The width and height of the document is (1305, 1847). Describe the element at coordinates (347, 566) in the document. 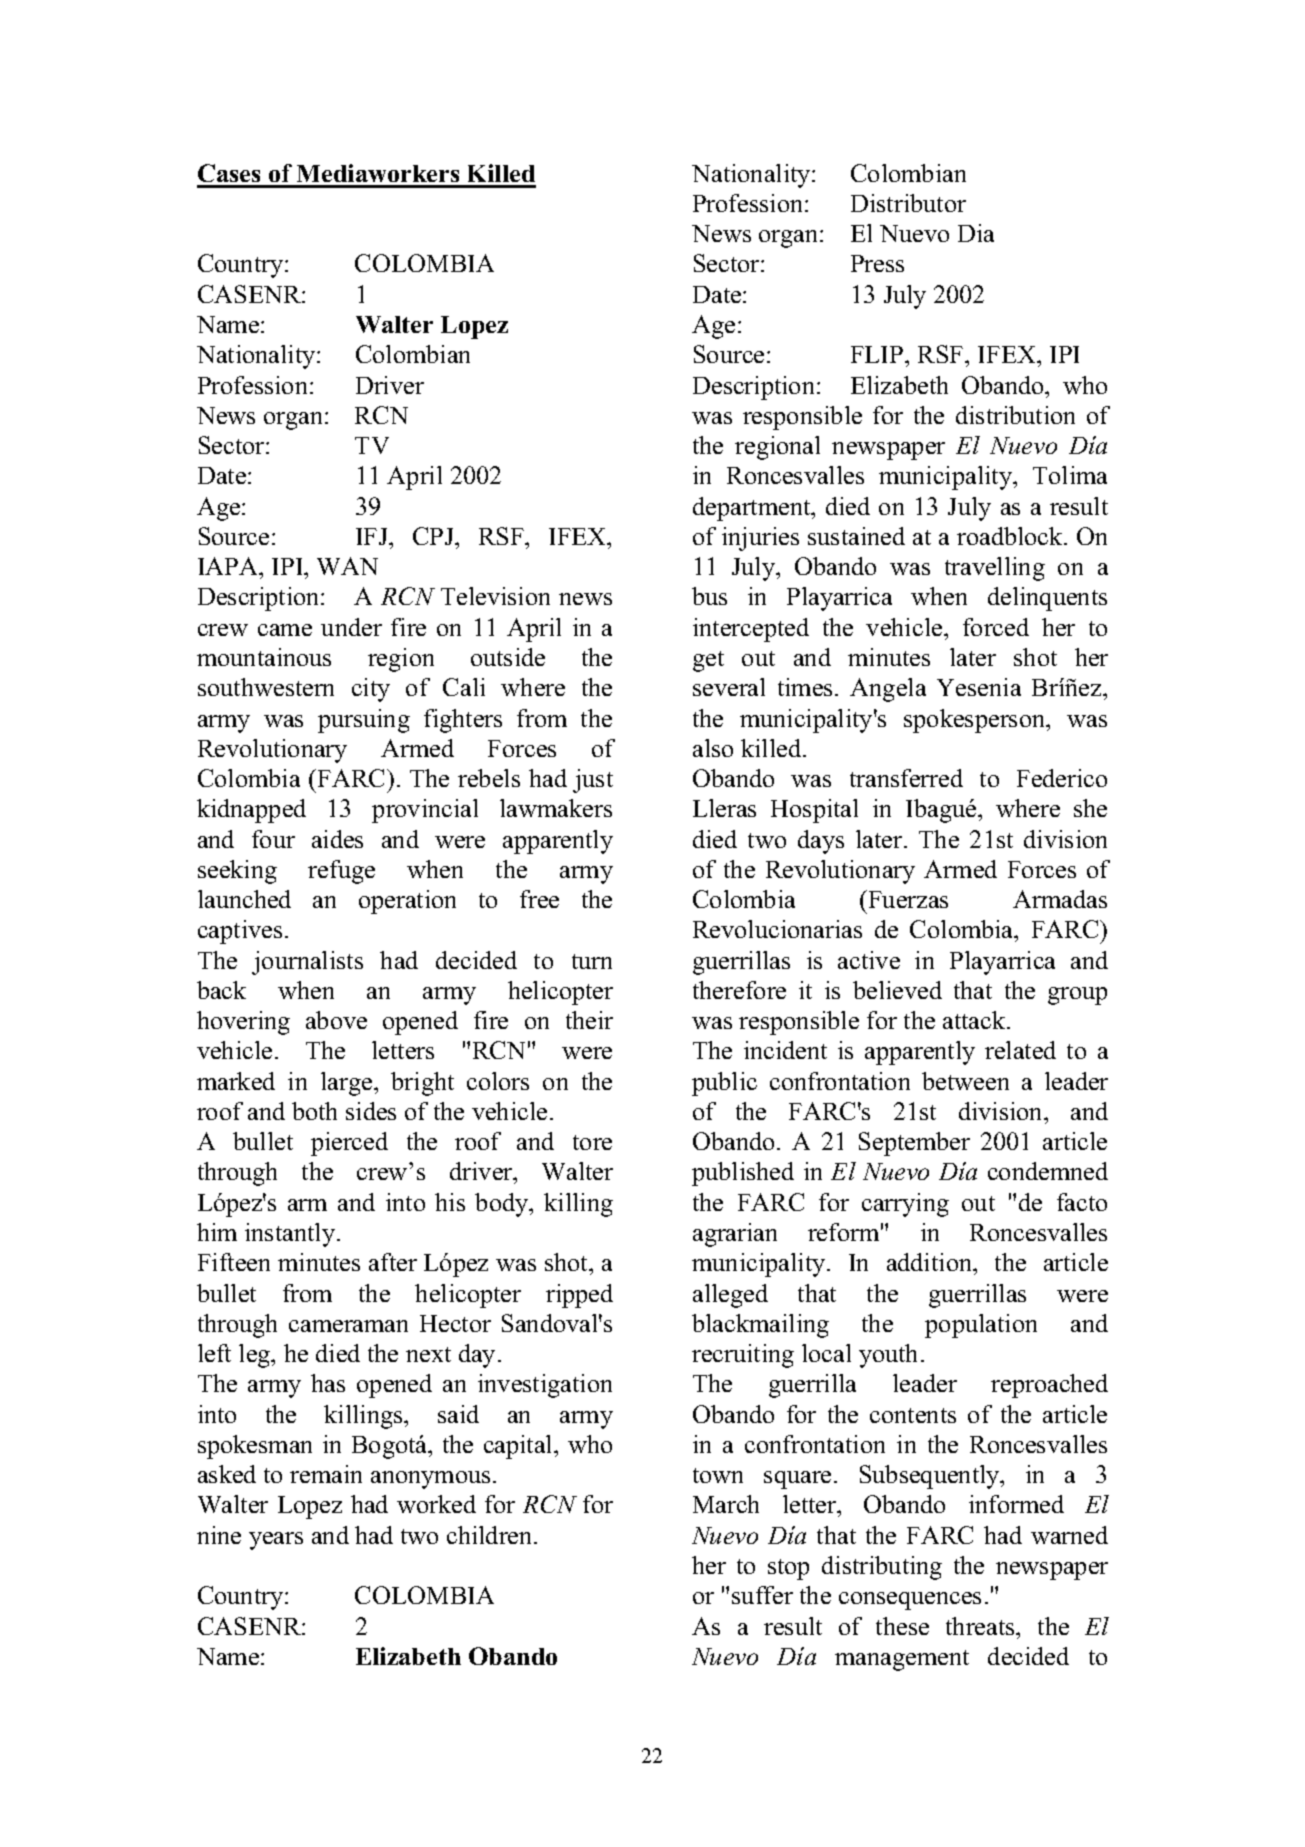

I see `WAN` at that location.
